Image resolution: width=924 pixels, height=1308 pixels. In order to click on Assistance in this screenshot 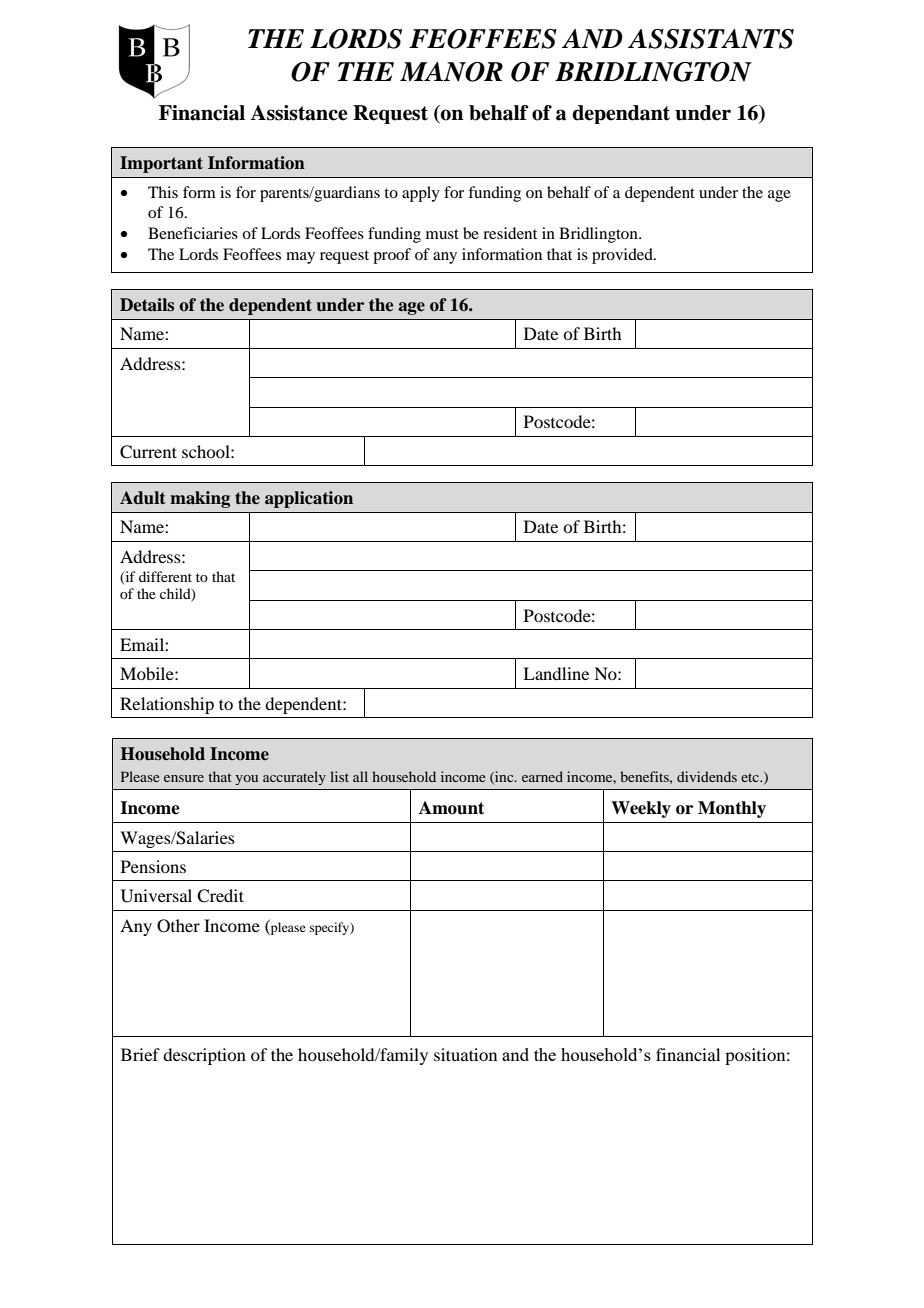, I will do `click(298, 113)`.
